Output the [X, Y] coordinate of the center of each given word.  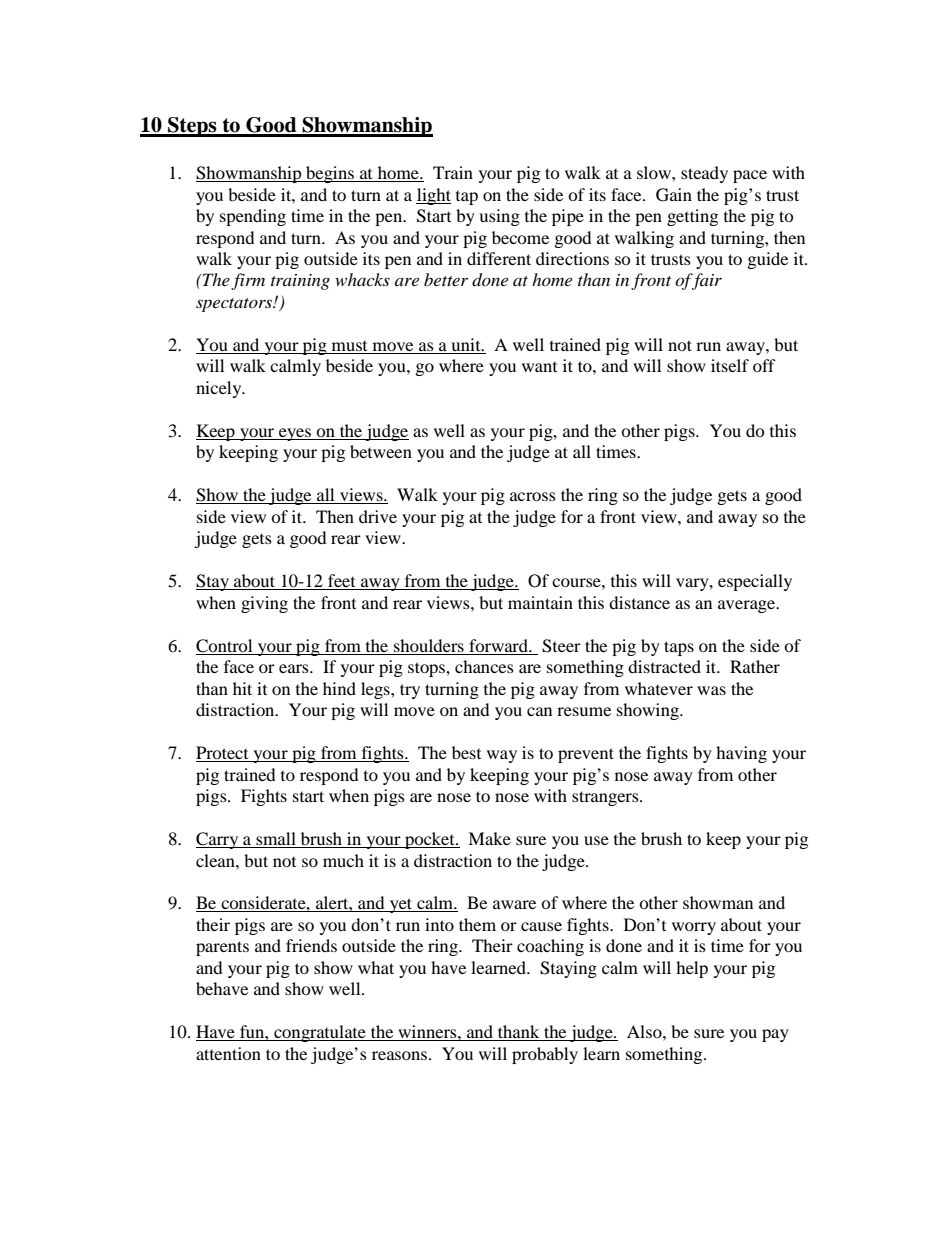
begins [330, 174]
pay [775, 1035]
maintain [540, 602]
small [276, 840]
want [539, 366]
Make [489, 838]
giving [264, 604]
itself [730, 365]
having [741, 754]
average [748, 606]
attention [228, 1053]
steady [704, 174]
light [433, 196]
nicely [220, 389]
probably [545, 1055]
